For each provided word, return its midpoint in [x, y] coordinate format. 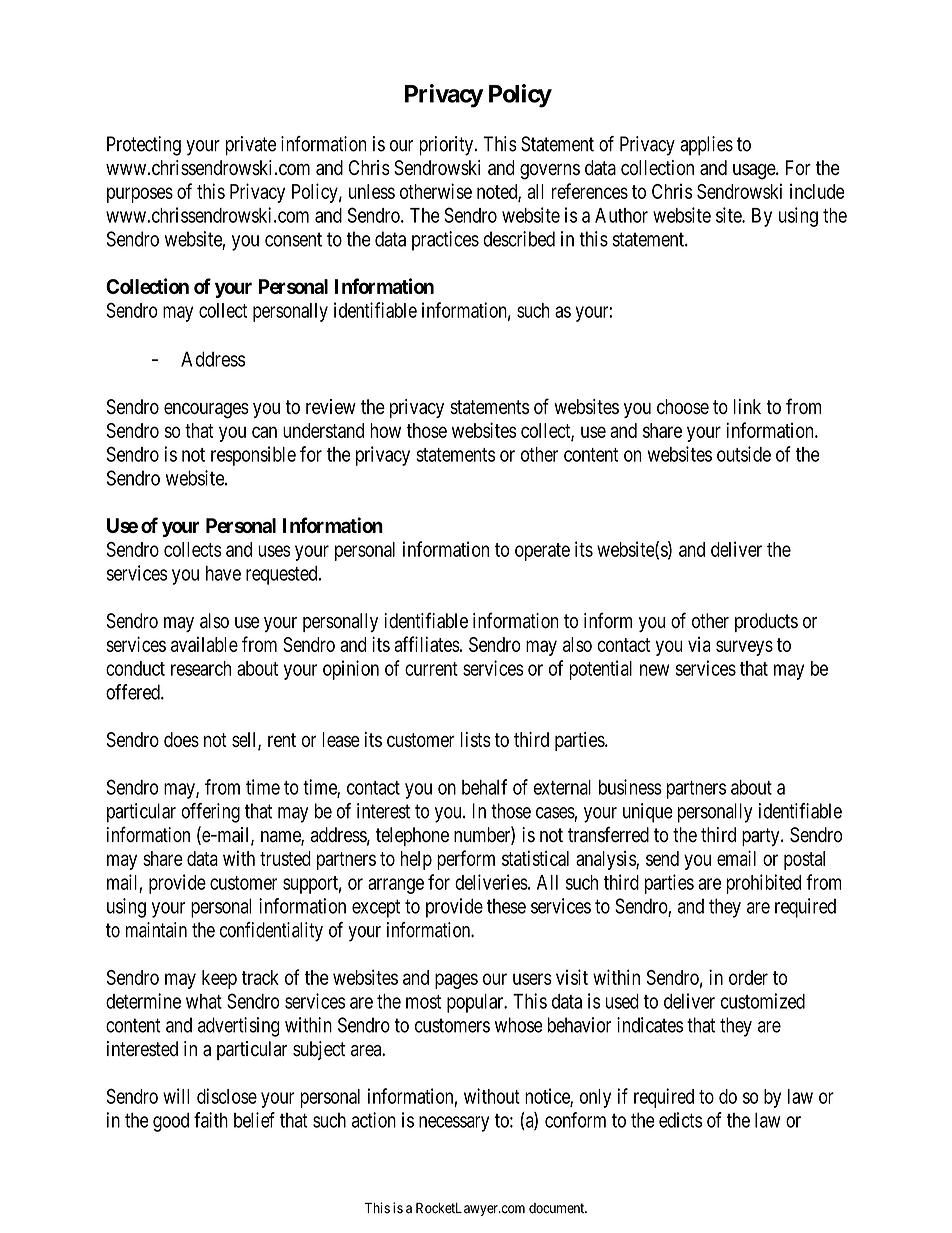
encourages [206, 411]
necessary [454, 1124]
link [747, 406]
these [506, 906]
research [201, 668]
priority [446, 146]
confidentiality [271, 932]
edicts [680, 1120]
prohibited [763, 884]
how [385, 430]
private [251, 146]
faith [211, 1120]
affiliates [427, 644]
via [699, 644]
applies [706, 146]
